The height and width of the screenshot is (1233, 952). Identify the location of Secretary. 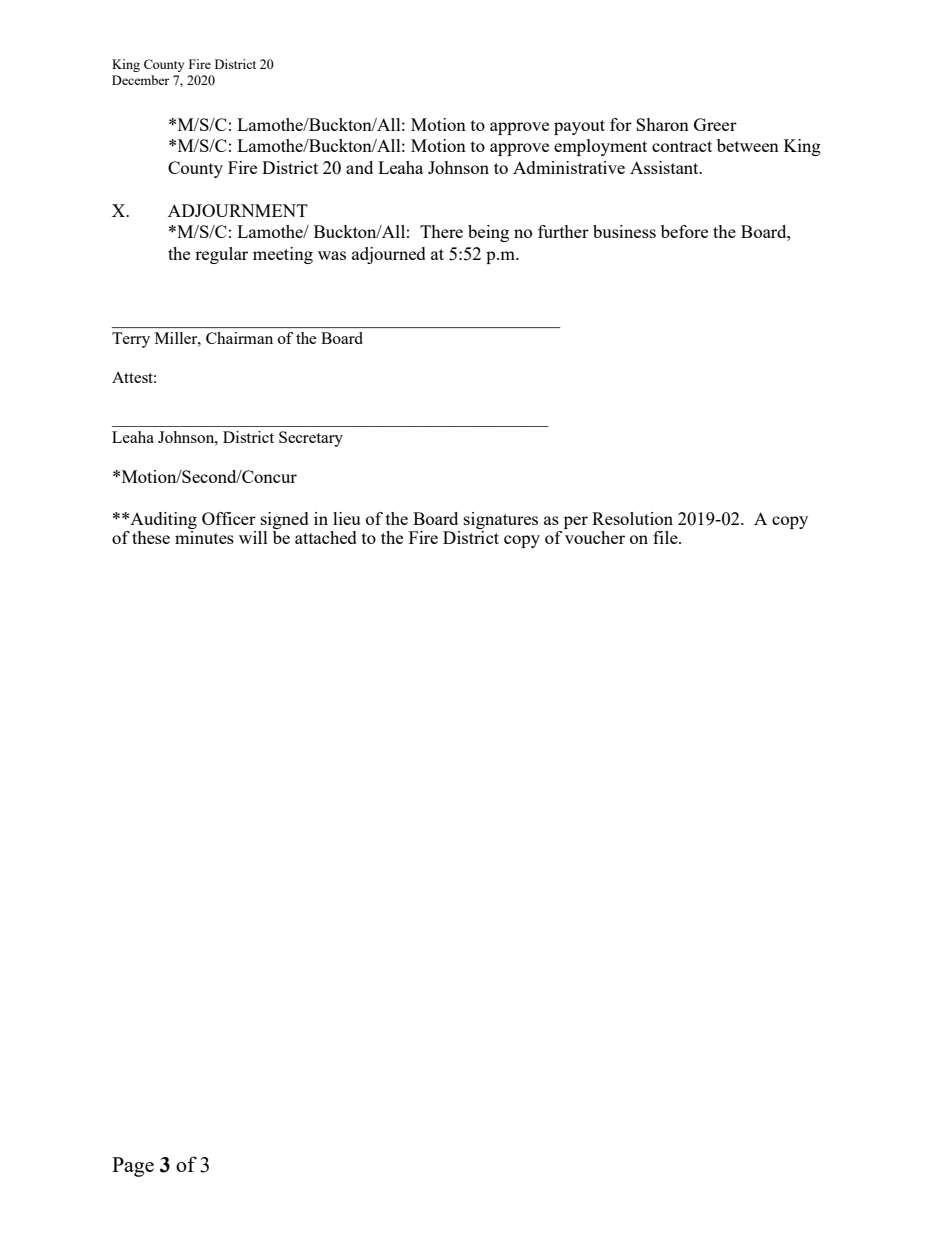
(311, 439).
